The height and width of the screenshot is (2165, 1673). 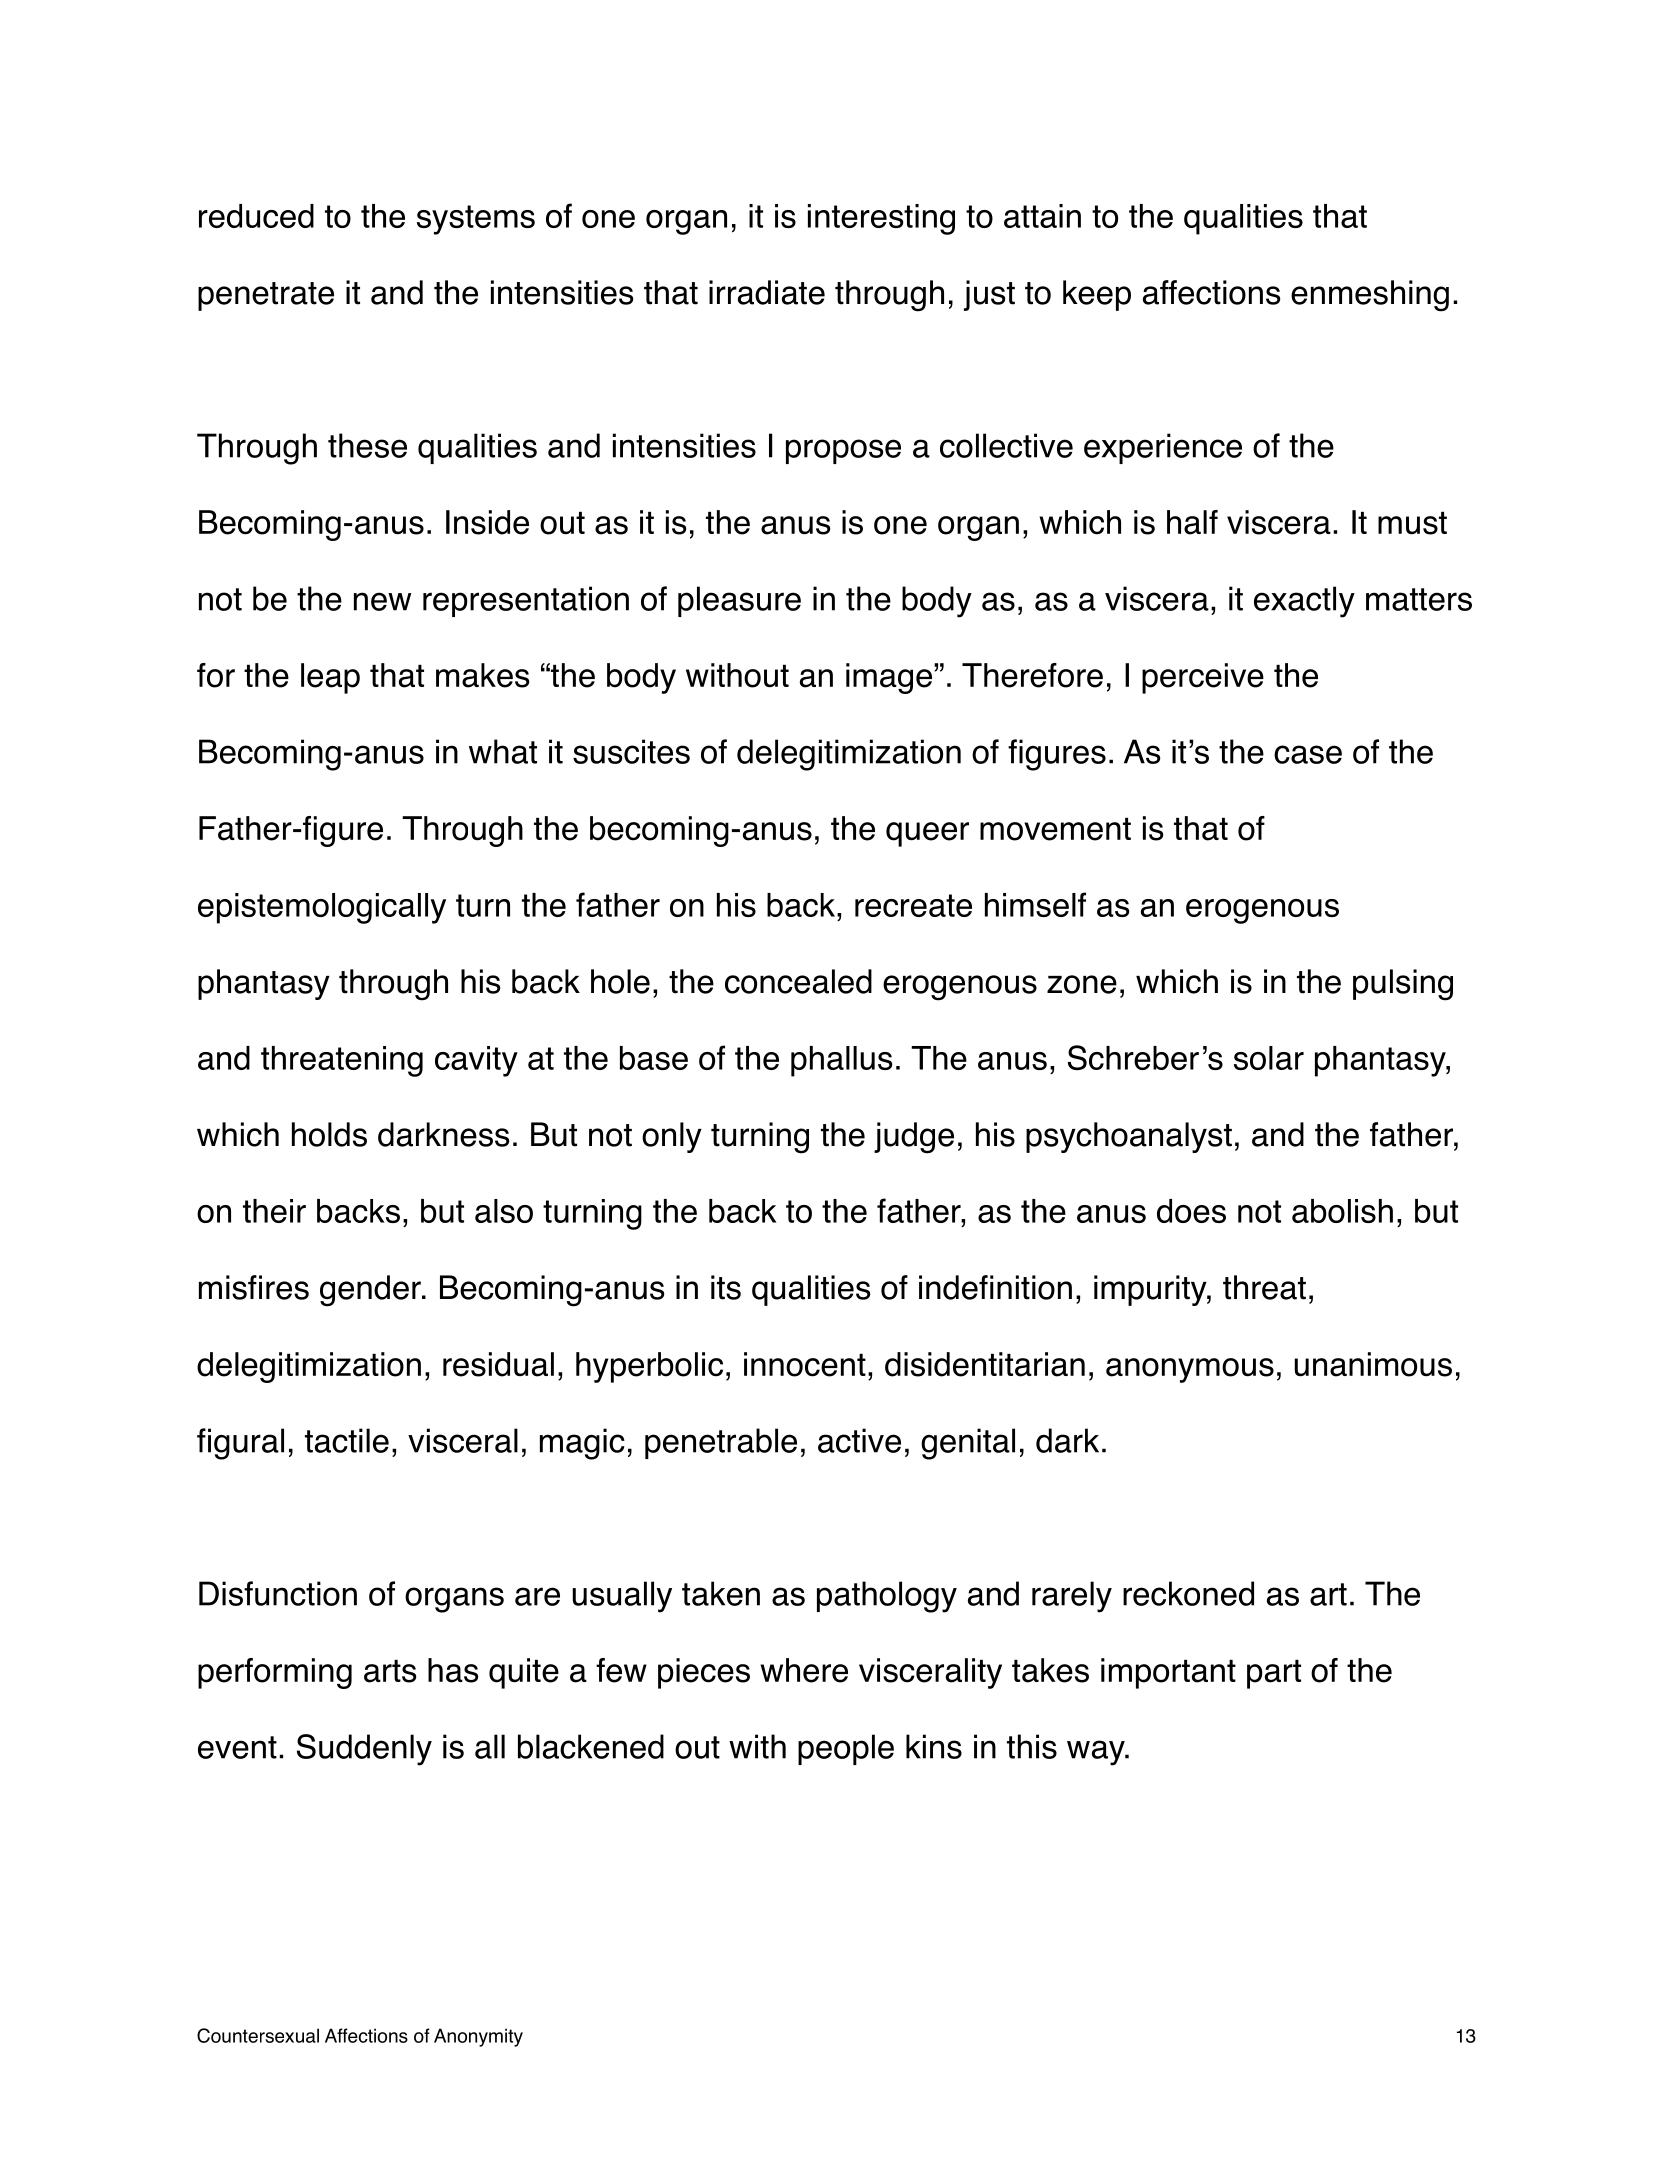 What do you see at coordinates (1097, 295) in the screenshot?
I see `keep` at bounding box center [1097, 295].
